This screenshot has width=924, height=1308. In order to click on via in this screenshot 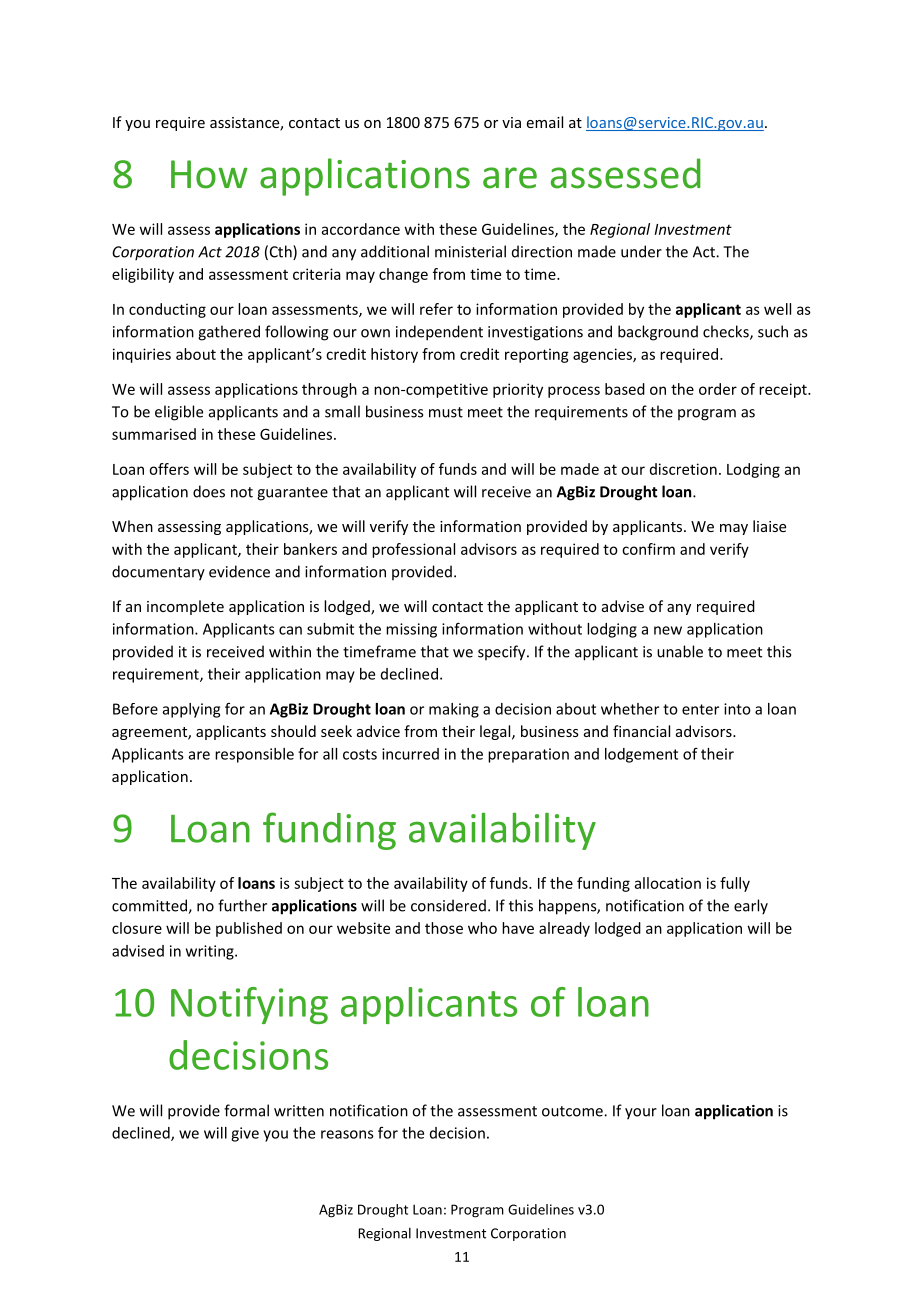, I will do `click(511, 122)`.
